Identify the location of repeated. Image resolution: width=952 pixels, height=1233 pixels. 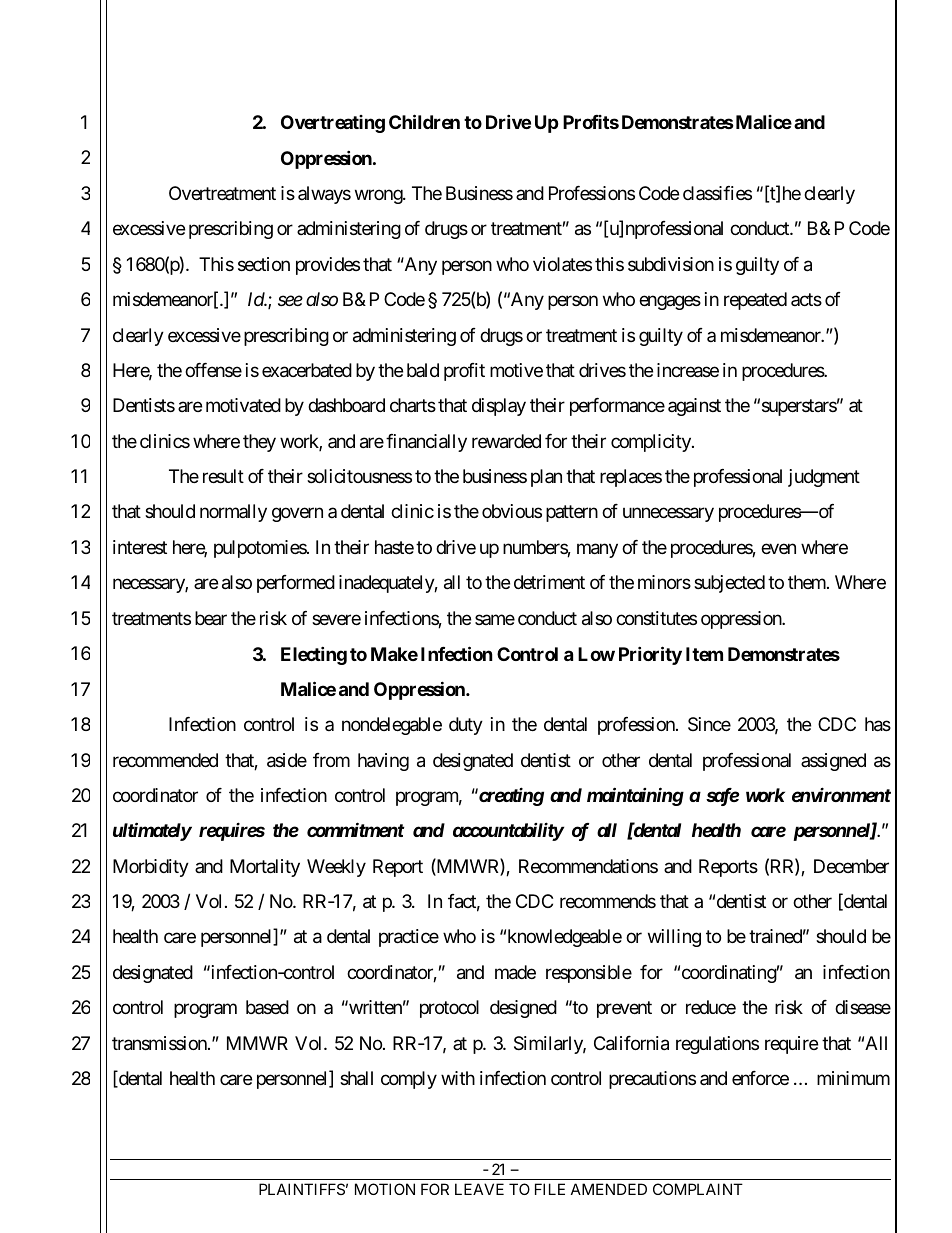
(755, 301).
